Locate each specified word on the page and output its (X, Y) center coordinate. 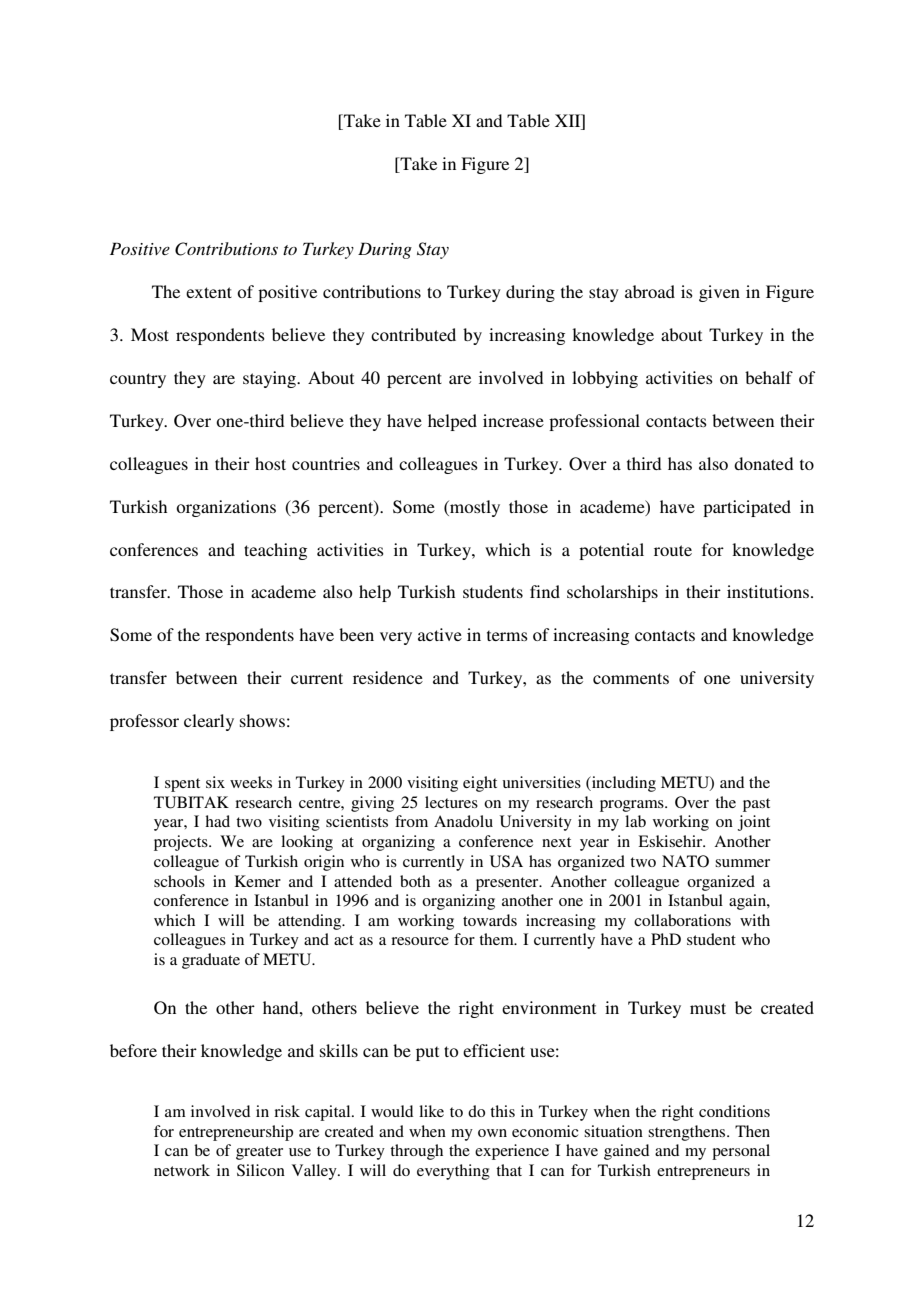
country (138, 380)
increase (513, 420)
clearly (209, 722)
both (415, 881)
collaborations (682, 920)
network (182, 1170)
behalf (769, 377)
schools (179, 881)
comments (631, 678)
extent (209, 292)
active (440, 634)
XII (569, 120)
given (719, 293)
